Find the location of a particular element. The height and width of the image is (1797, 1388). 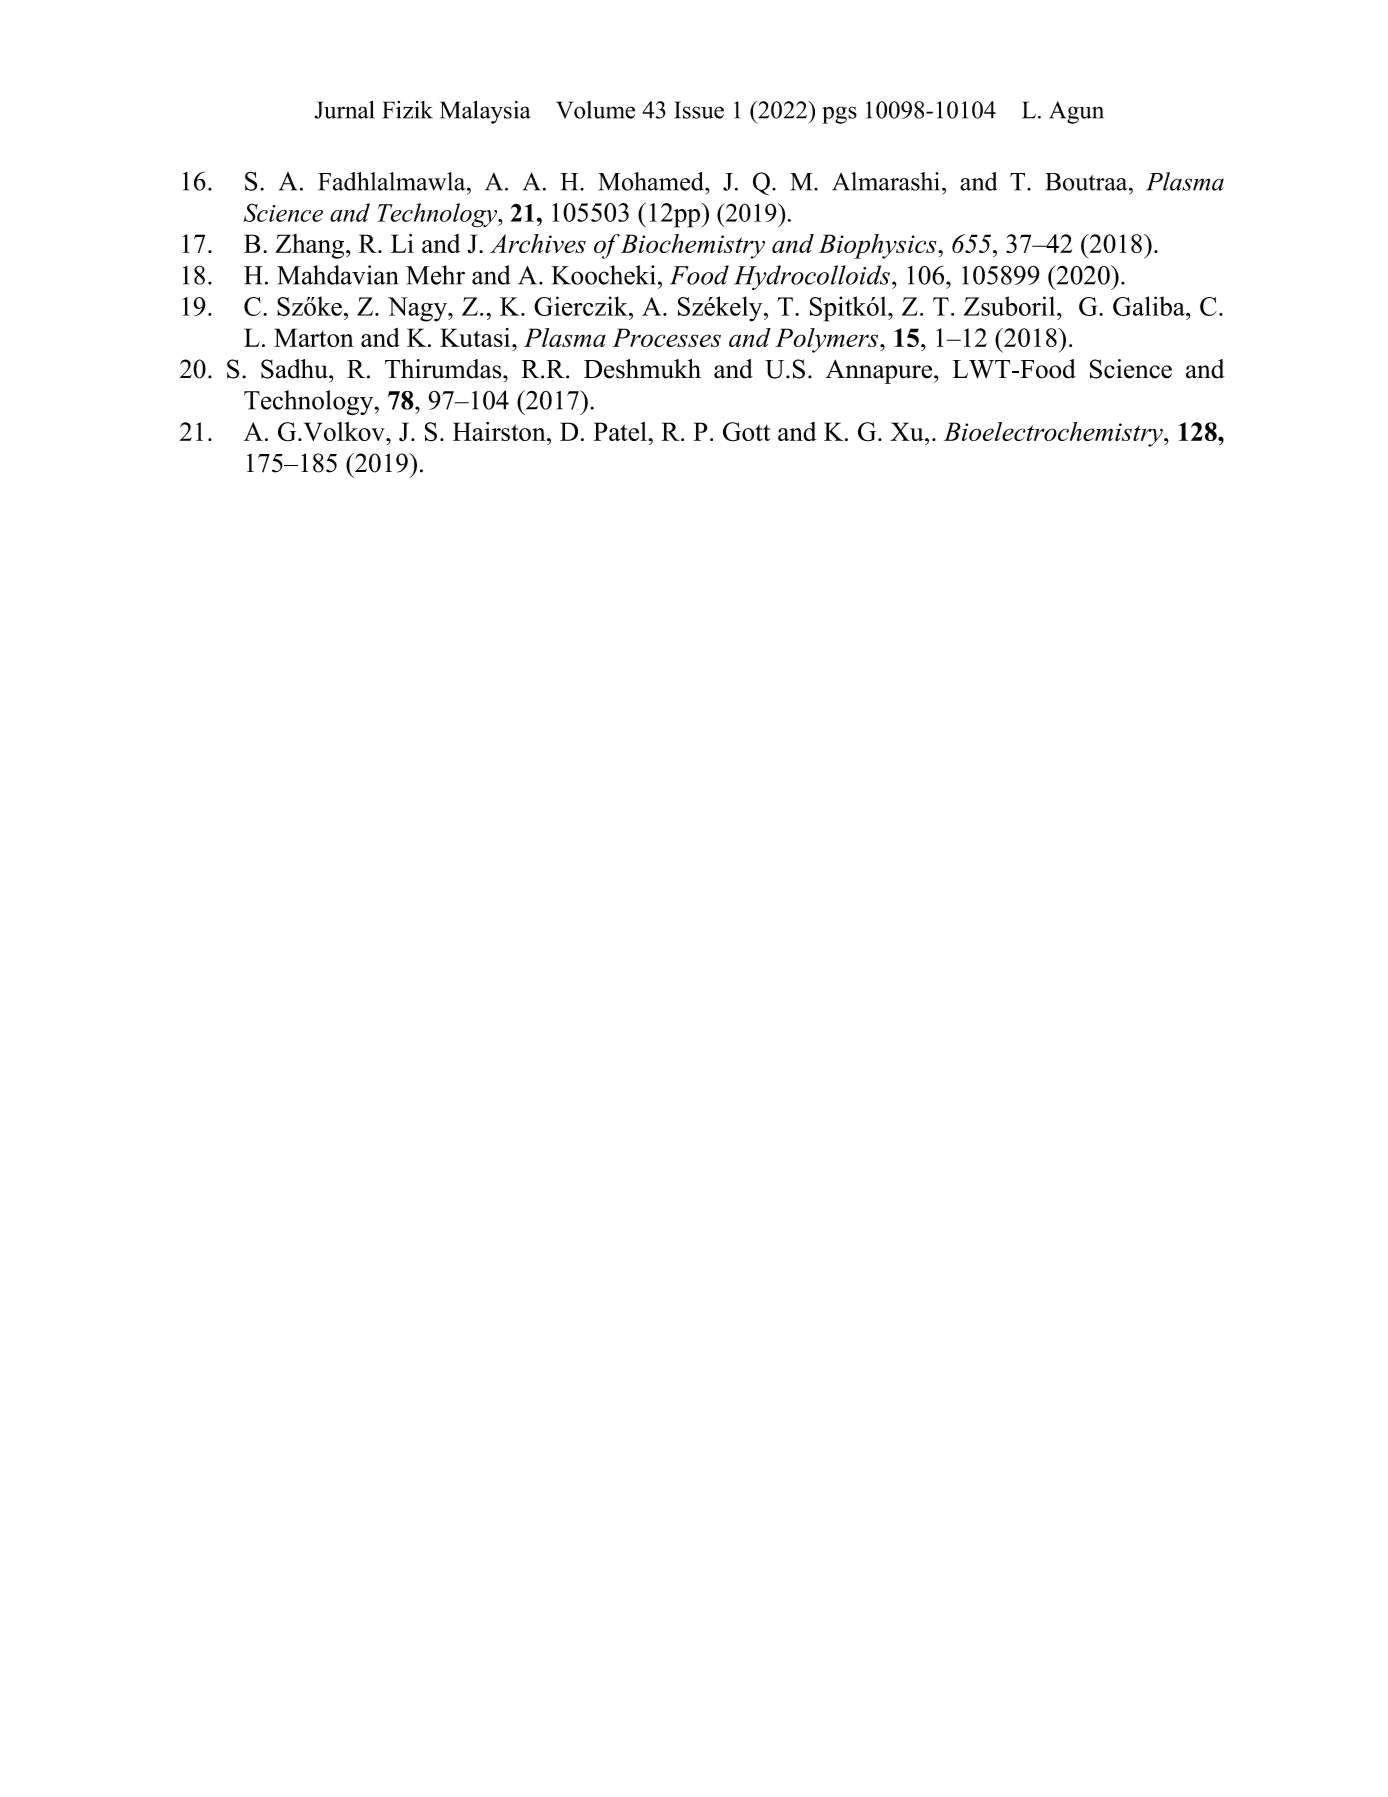

Sadhu is located at coordinates (295, 369).
